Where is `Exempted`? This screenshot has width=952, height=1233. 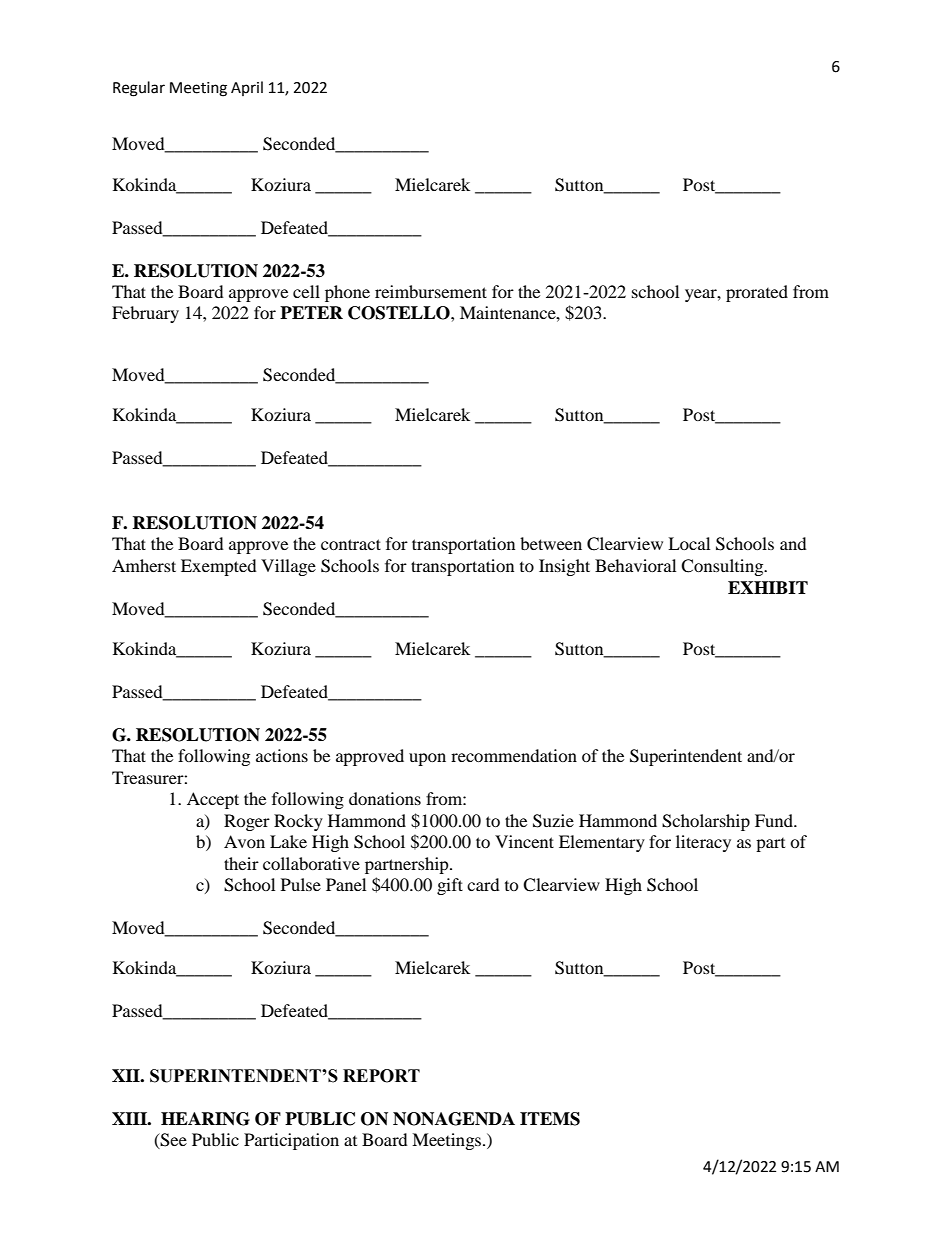
Exempted is located at coordinates (219, 567).
